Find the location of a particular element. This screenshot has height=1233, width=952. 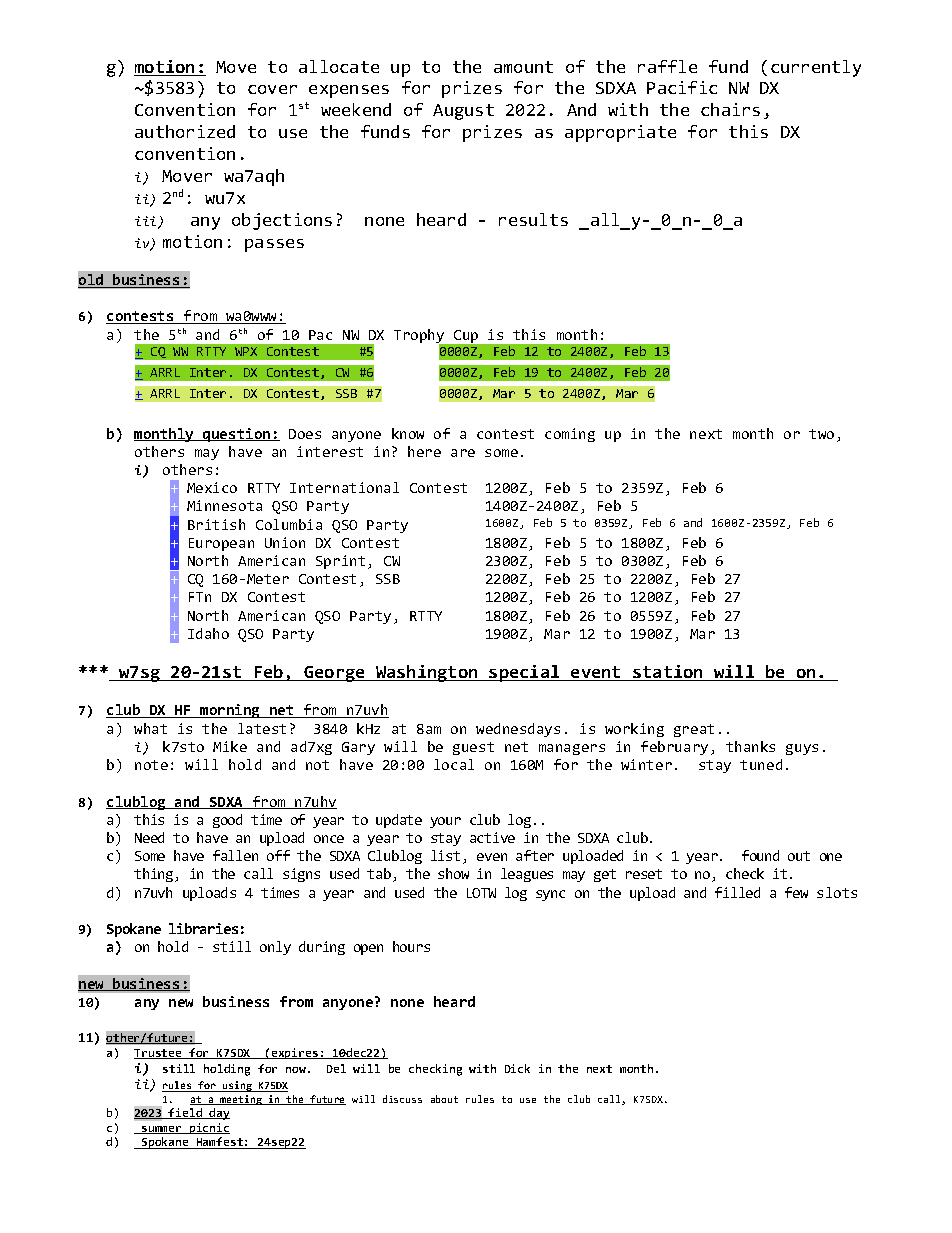

meeting is located at coordinates (241, 1100).
